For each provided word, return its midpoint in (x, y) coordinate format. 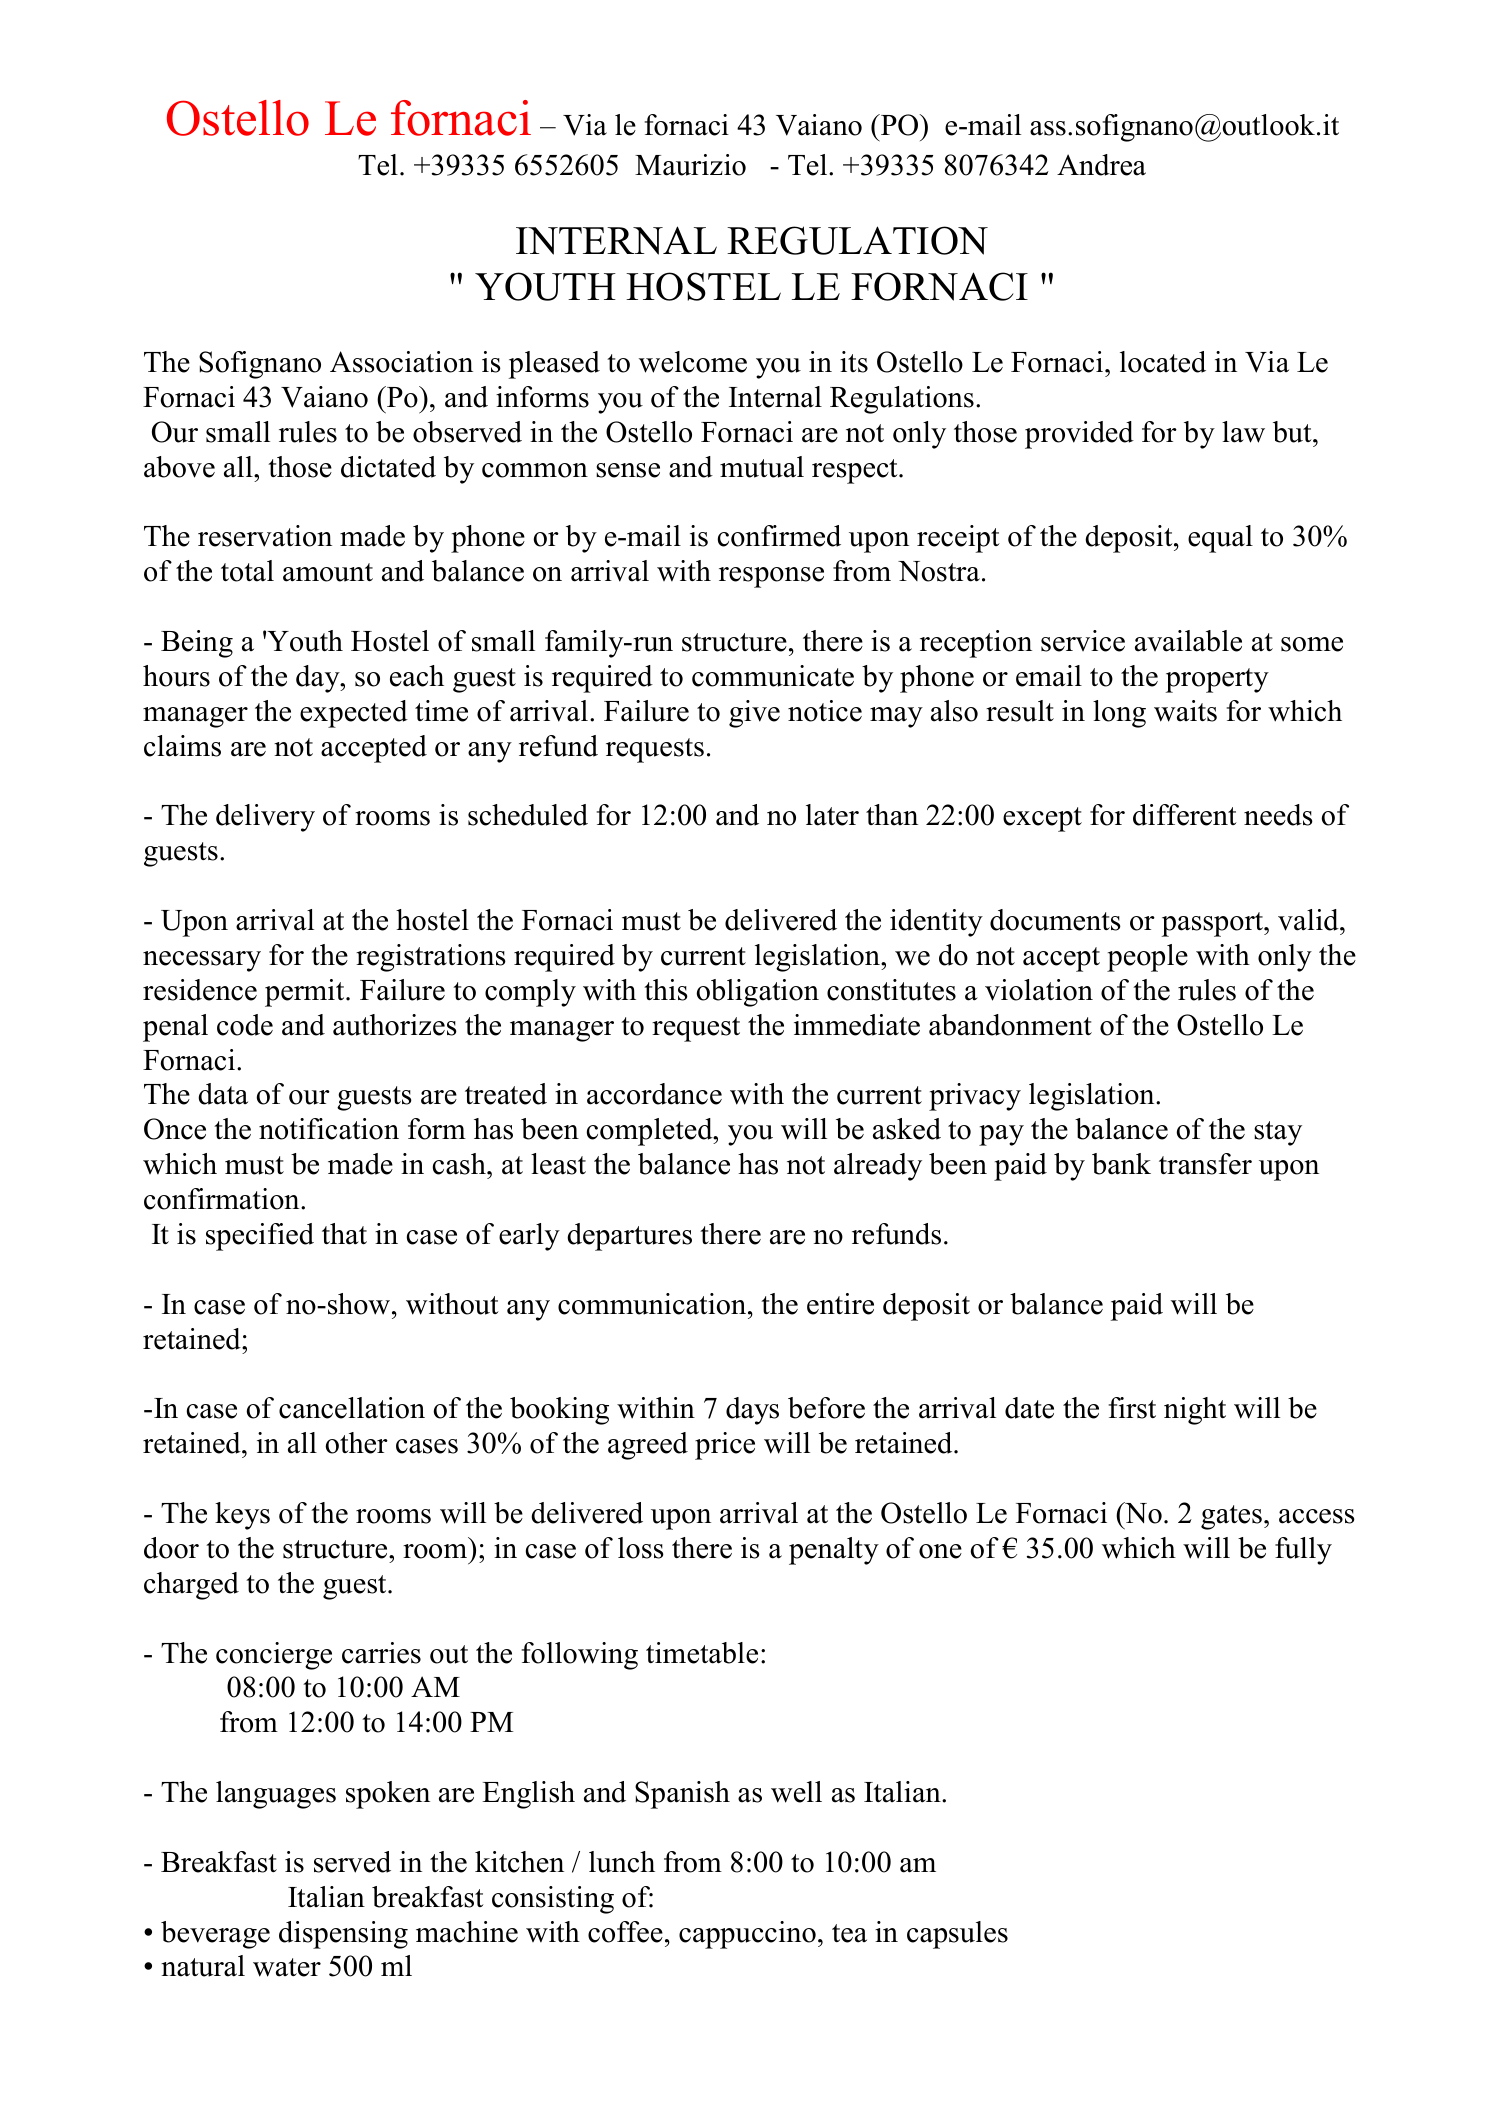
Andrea (1101, 165)
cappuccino (747, 1935)
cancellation (352, 1408)
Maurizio (690, 165)
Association (401, 362)
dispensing (343, 1935)
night (1195, 1411)
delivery (265, 818)
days (752, 1411)
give (754, 714)
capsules (957, 1935)
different (1185, 815)
